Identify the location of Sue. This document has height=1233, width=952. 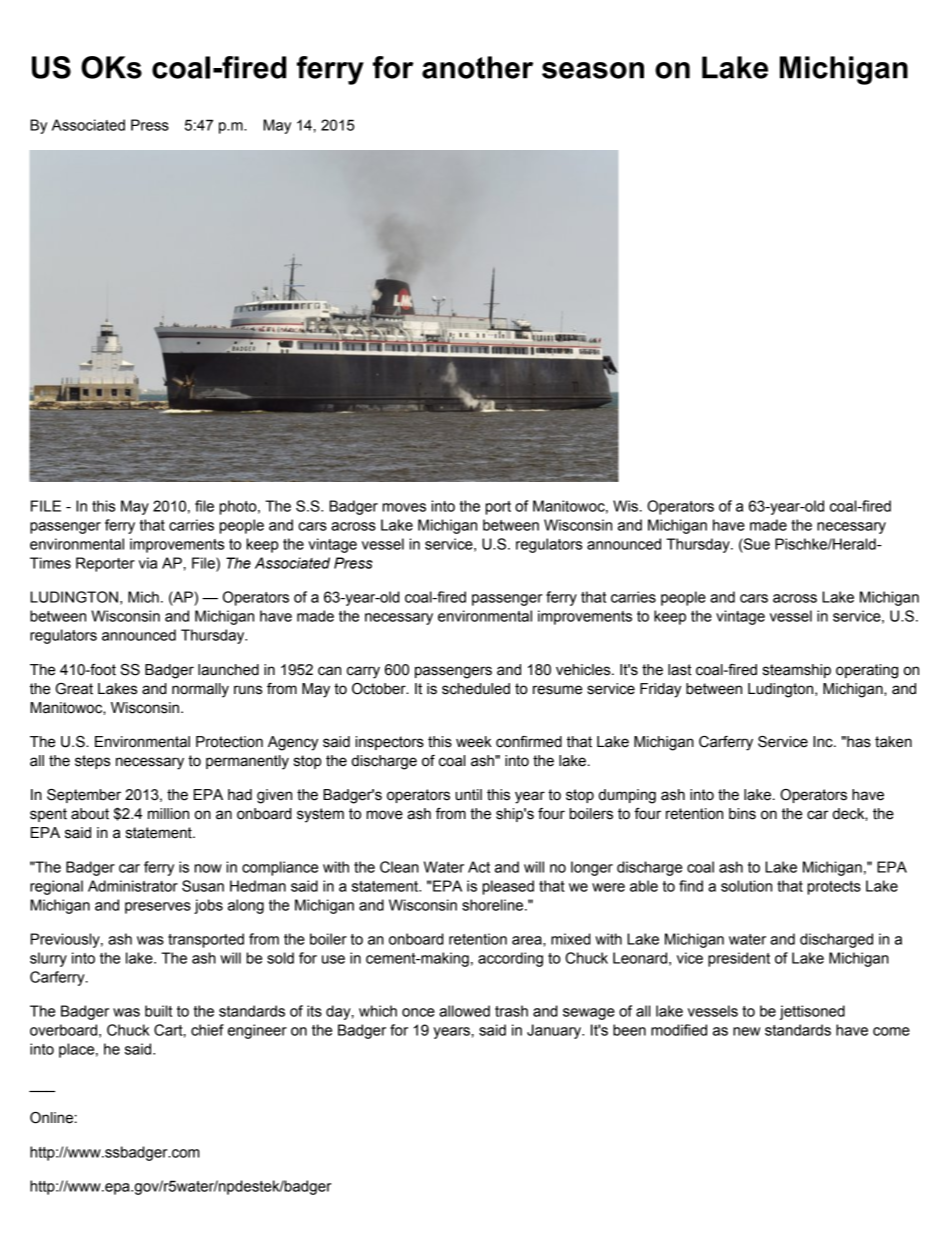
(756, 544).
